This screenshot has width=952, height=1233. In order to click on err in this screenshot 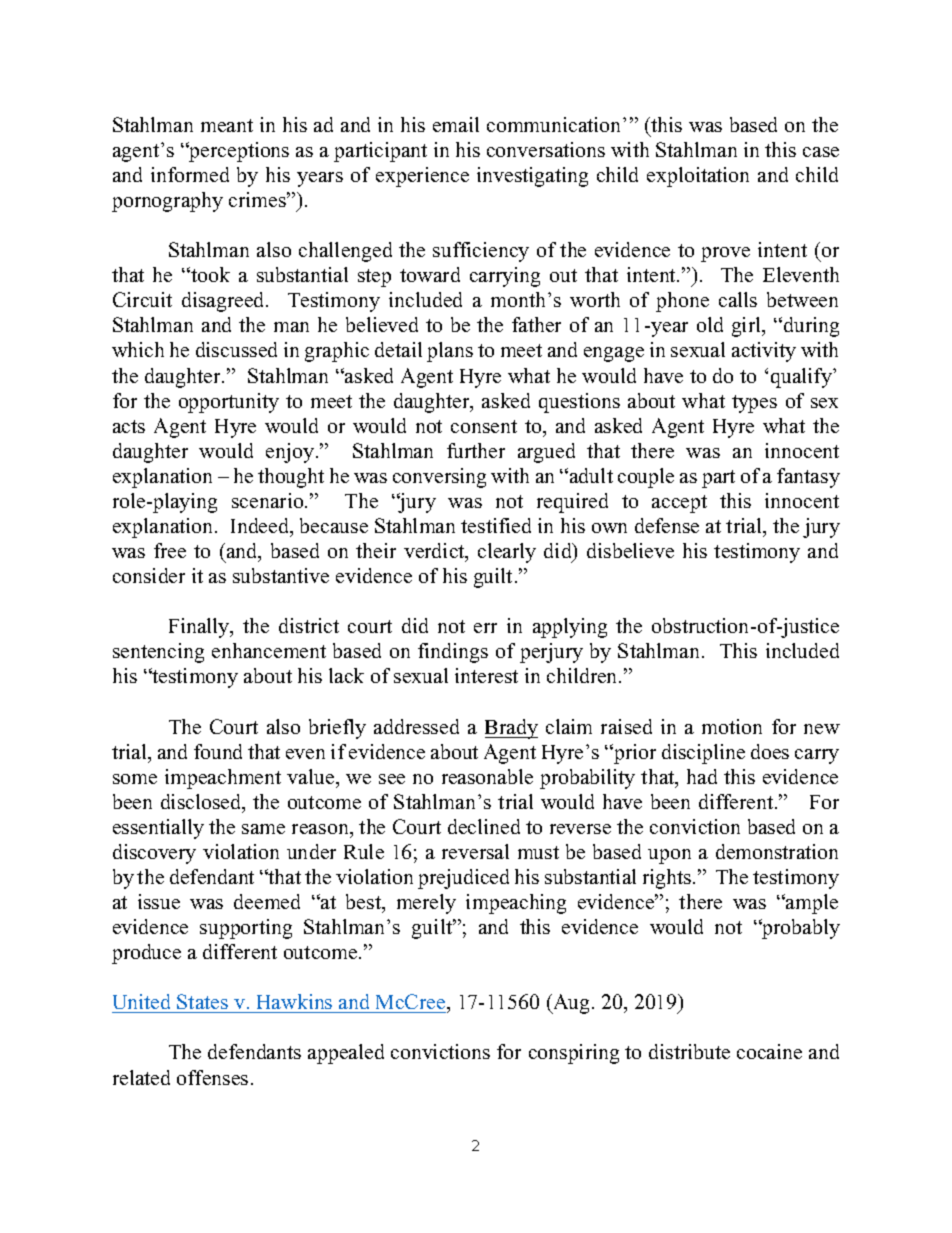, I will do `click(485, 628)`.
